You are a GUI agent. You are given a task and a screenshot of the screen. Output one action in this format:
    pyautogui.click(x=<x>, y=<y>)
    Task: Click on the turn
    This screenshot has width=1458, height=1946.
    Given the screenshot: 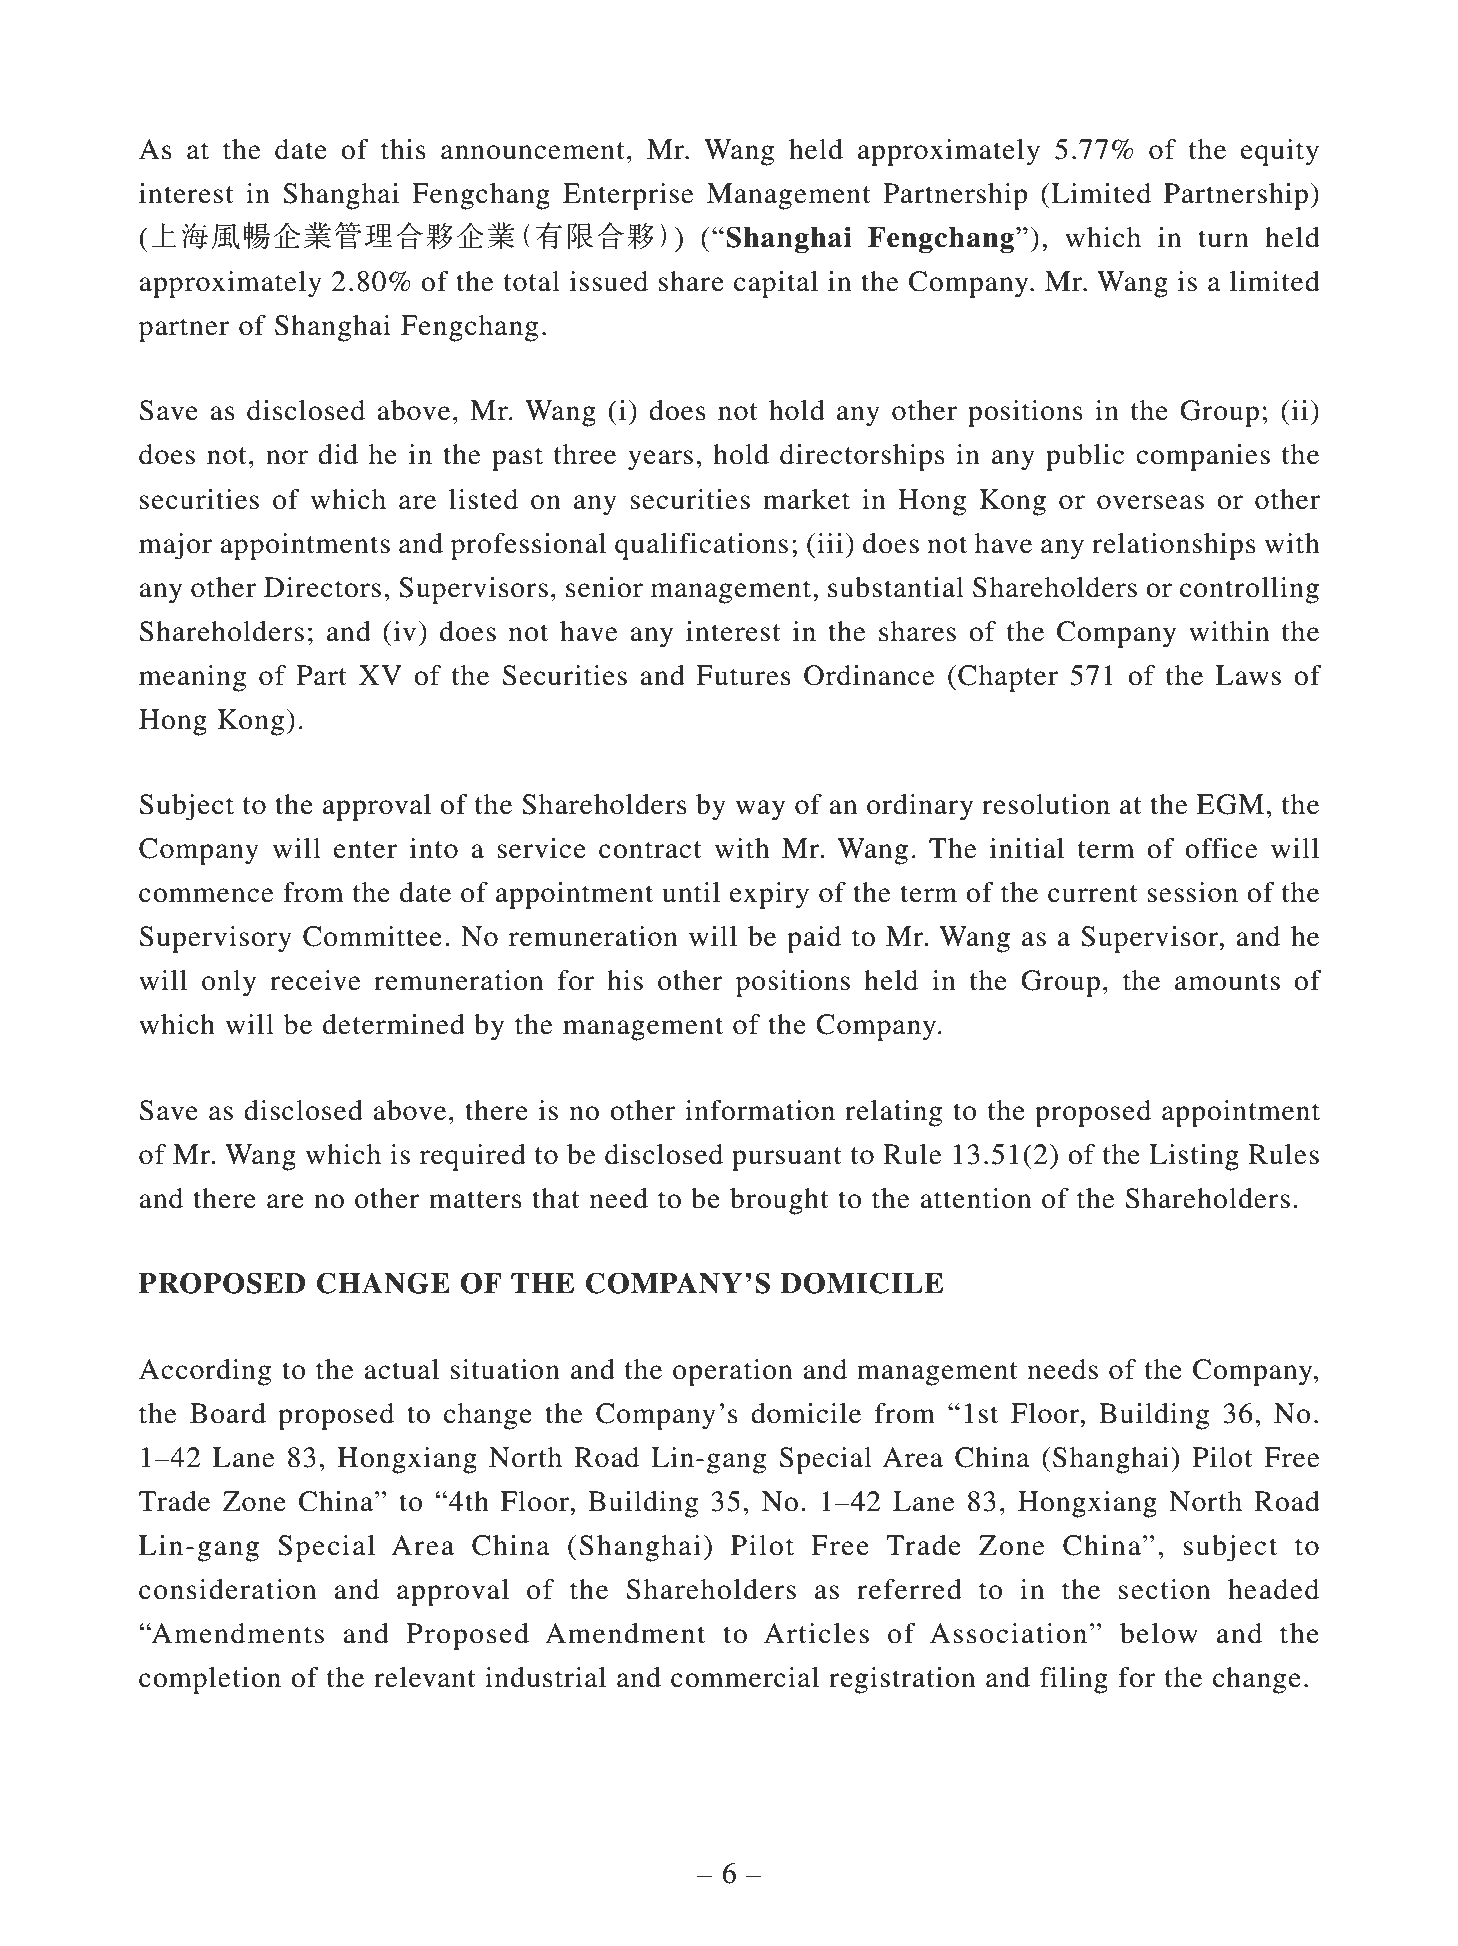 What is the action you would take?
    pyautogui.click(x=1223, y=239)
